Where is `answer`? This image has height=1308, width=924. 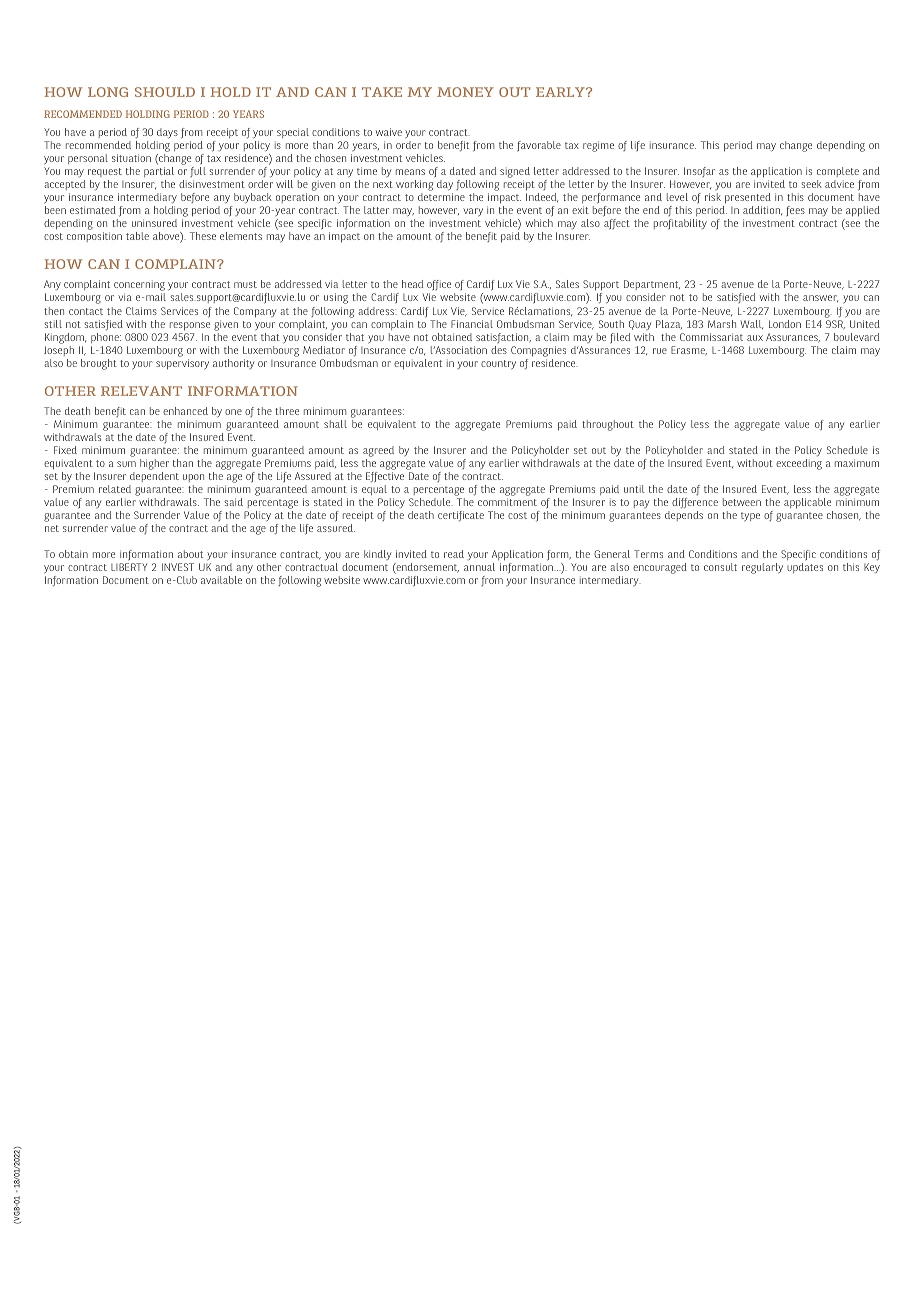
answer is located at coordinates (820, 298).
